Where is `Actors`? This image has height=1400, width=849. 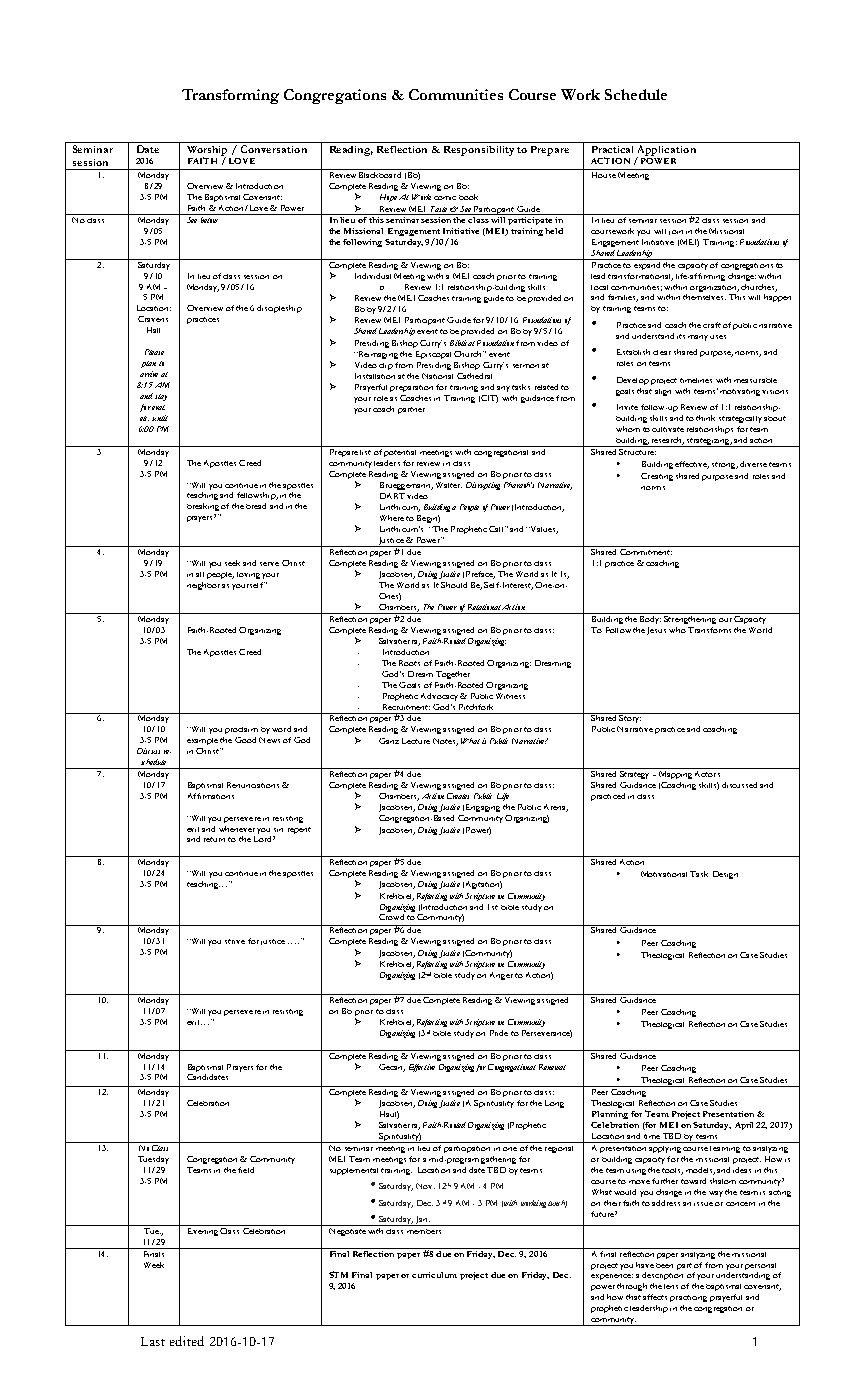 Actors is located at coordinates (707, 772).
